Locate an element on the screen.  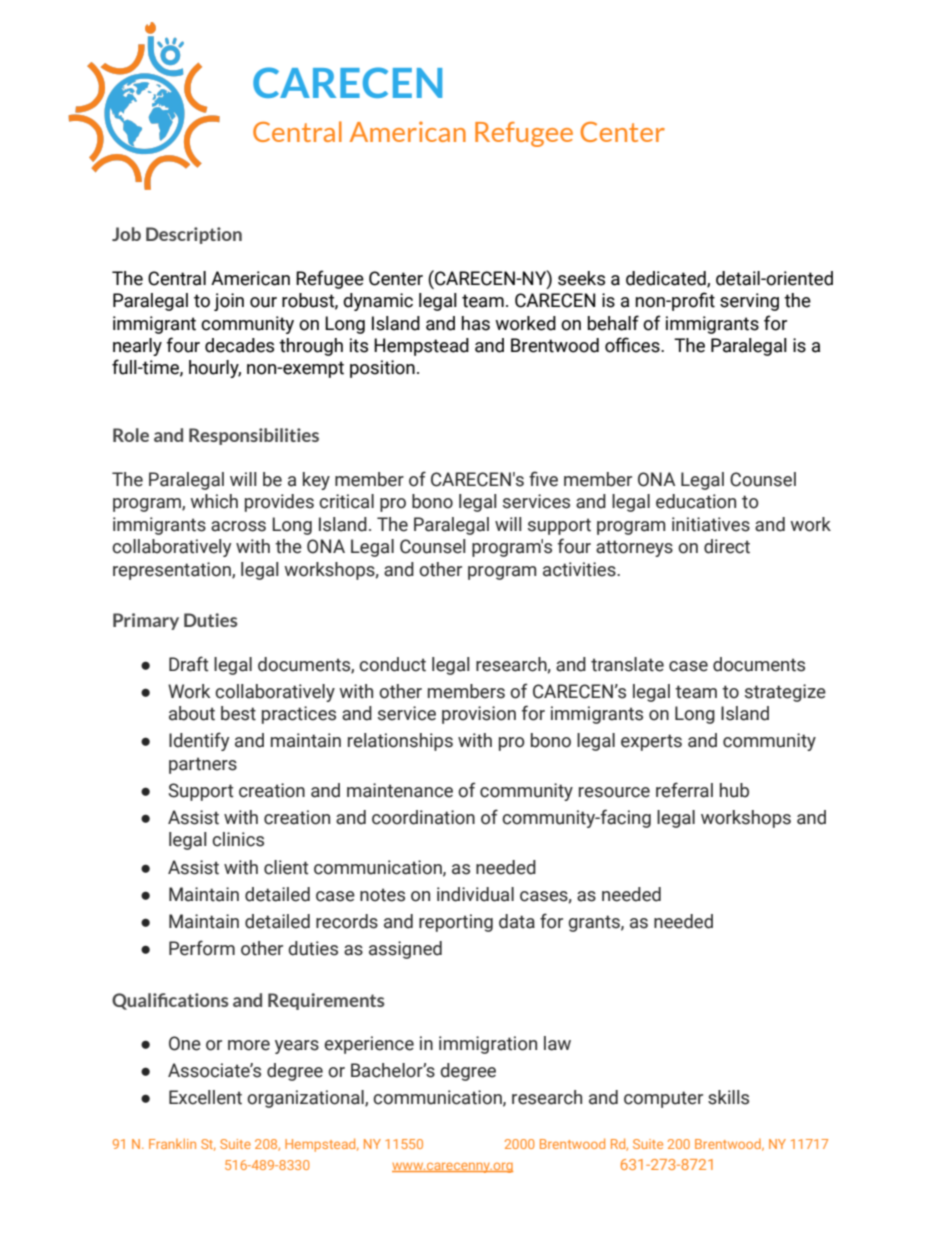
Description is located at coordinates (194, 235).
